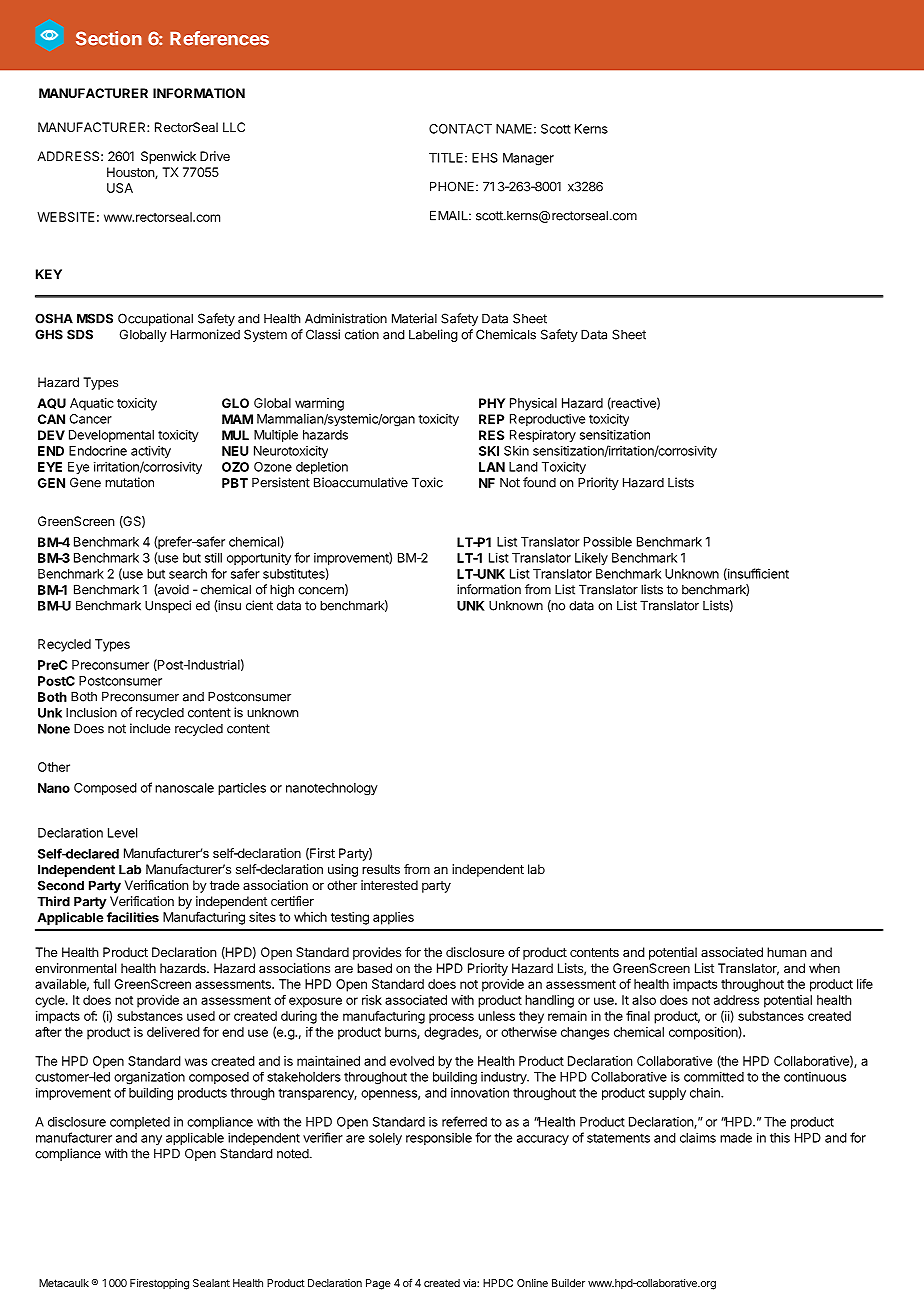 Image resolution: width=924 pixels, height=1308 pixels. I want to click on NAME, so click(514, 129).
